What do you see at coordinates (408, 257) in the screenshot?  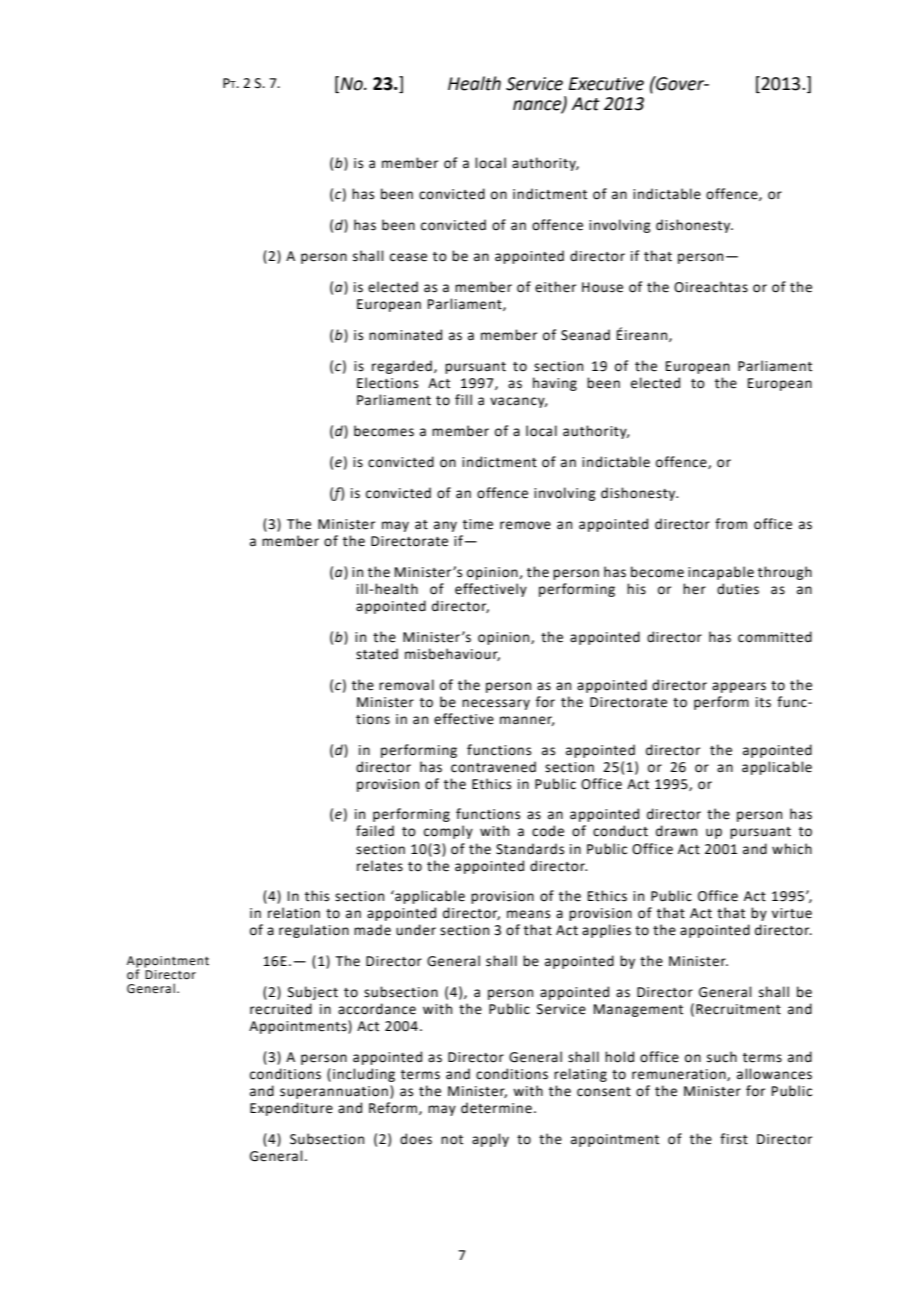 I see `cease` at bounding box center [408, 257].
